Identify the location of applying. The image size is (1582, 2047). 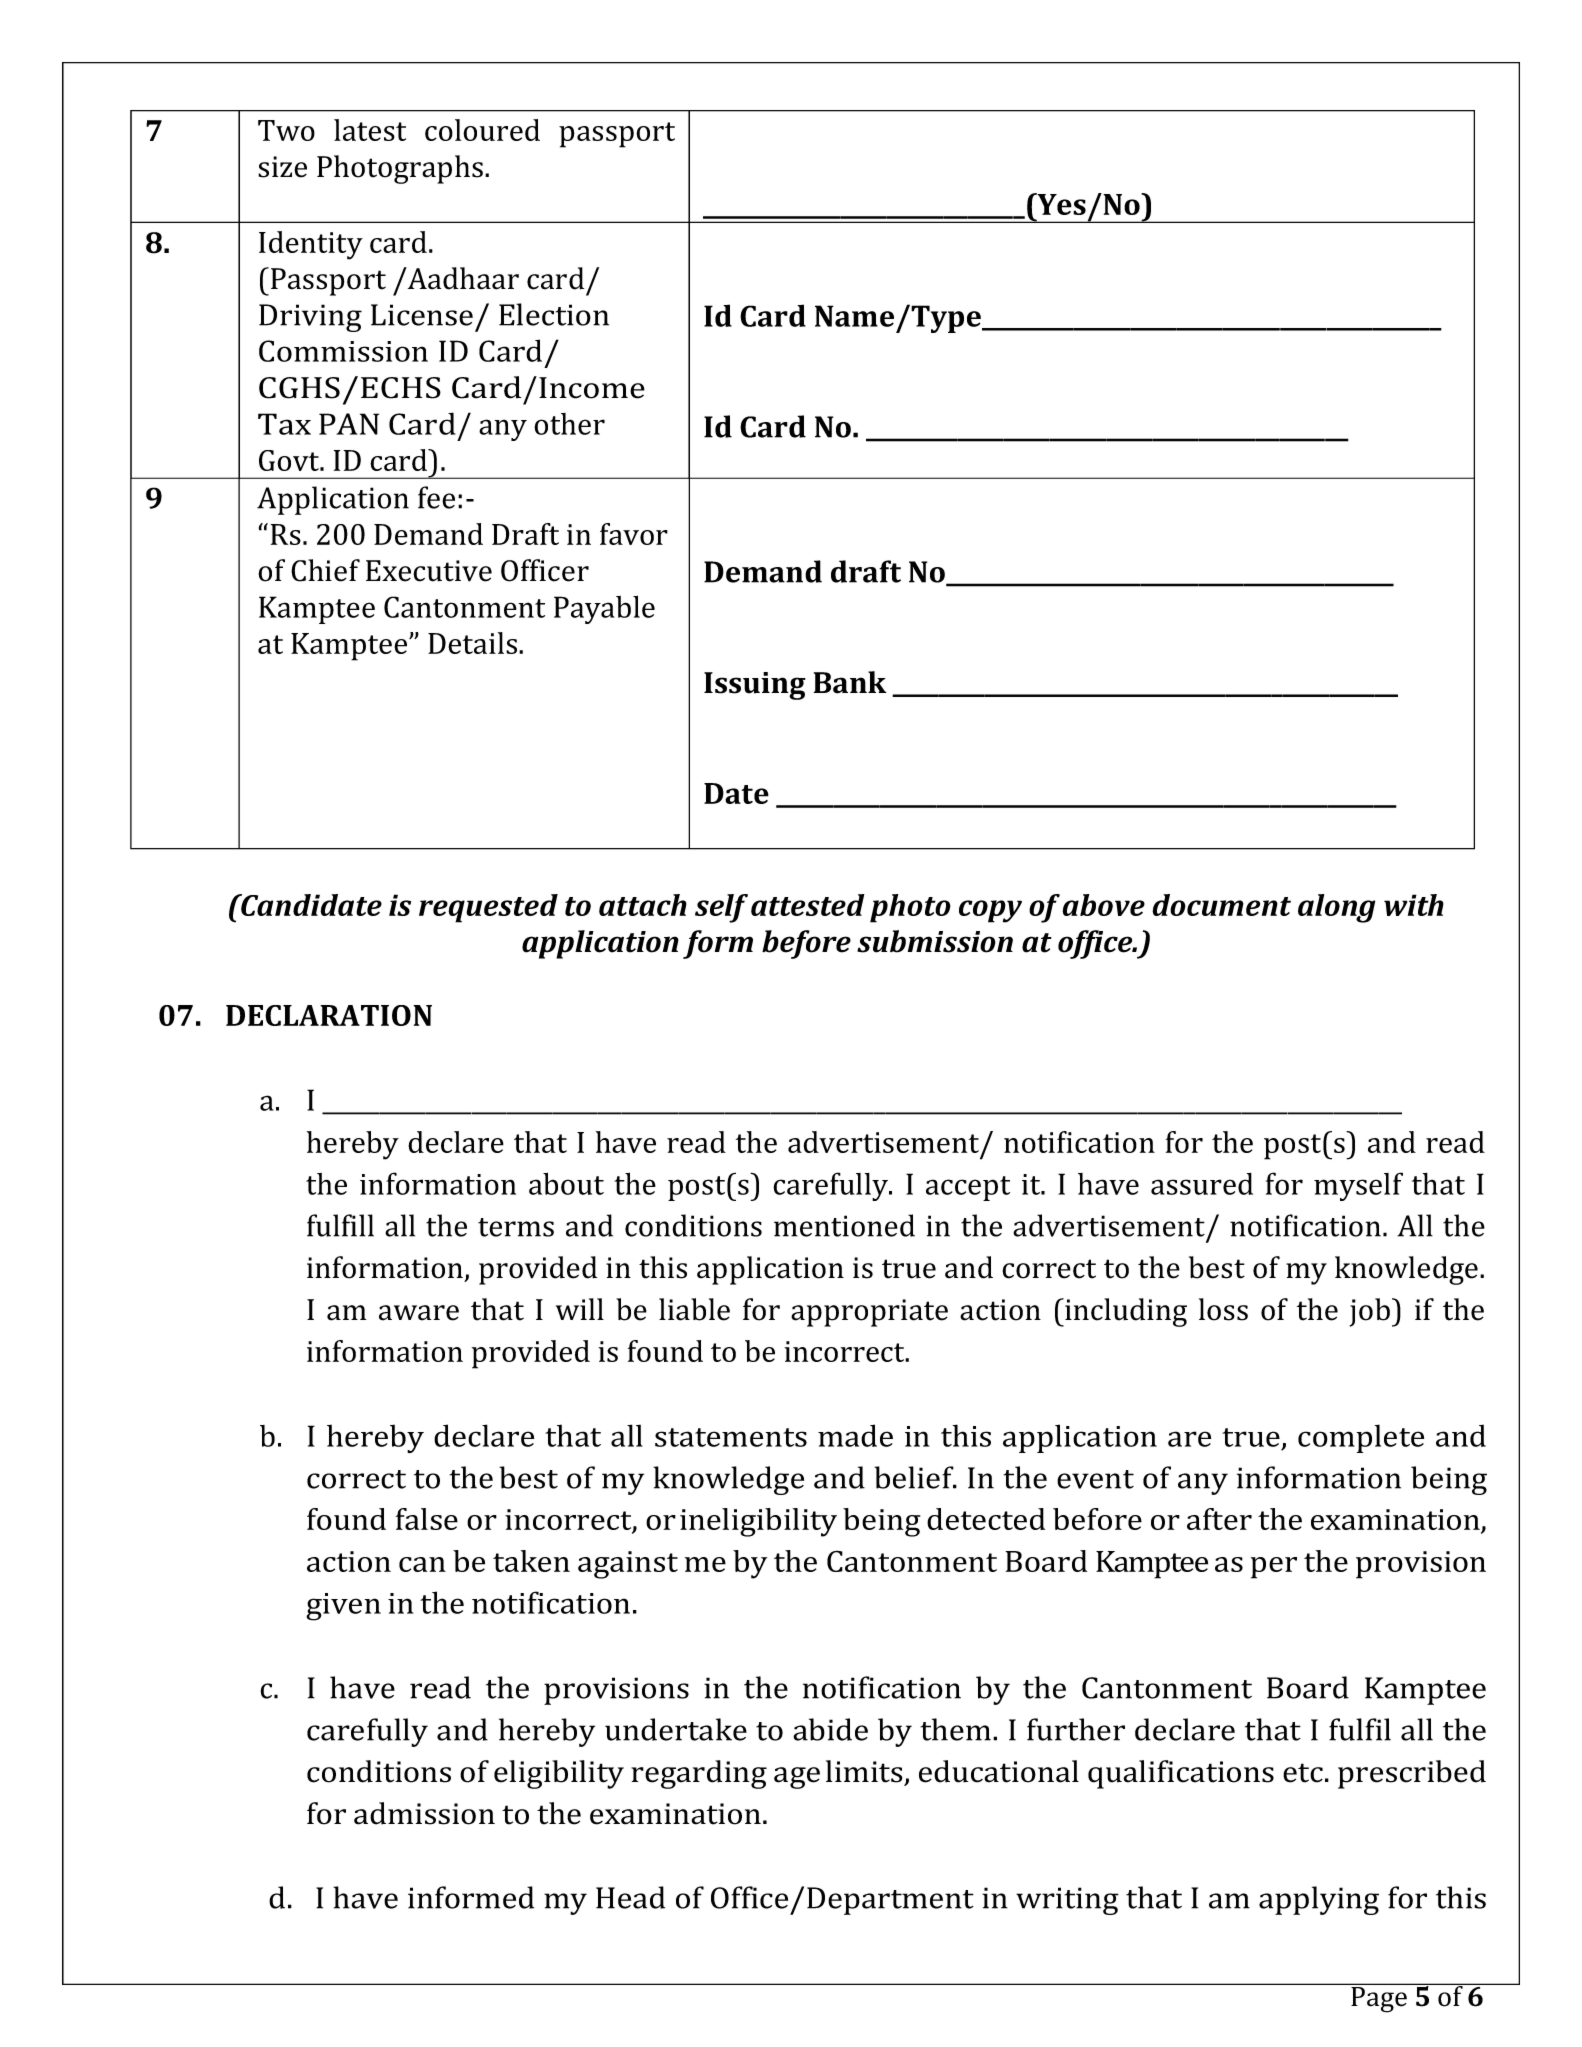
(1319, 1900).
